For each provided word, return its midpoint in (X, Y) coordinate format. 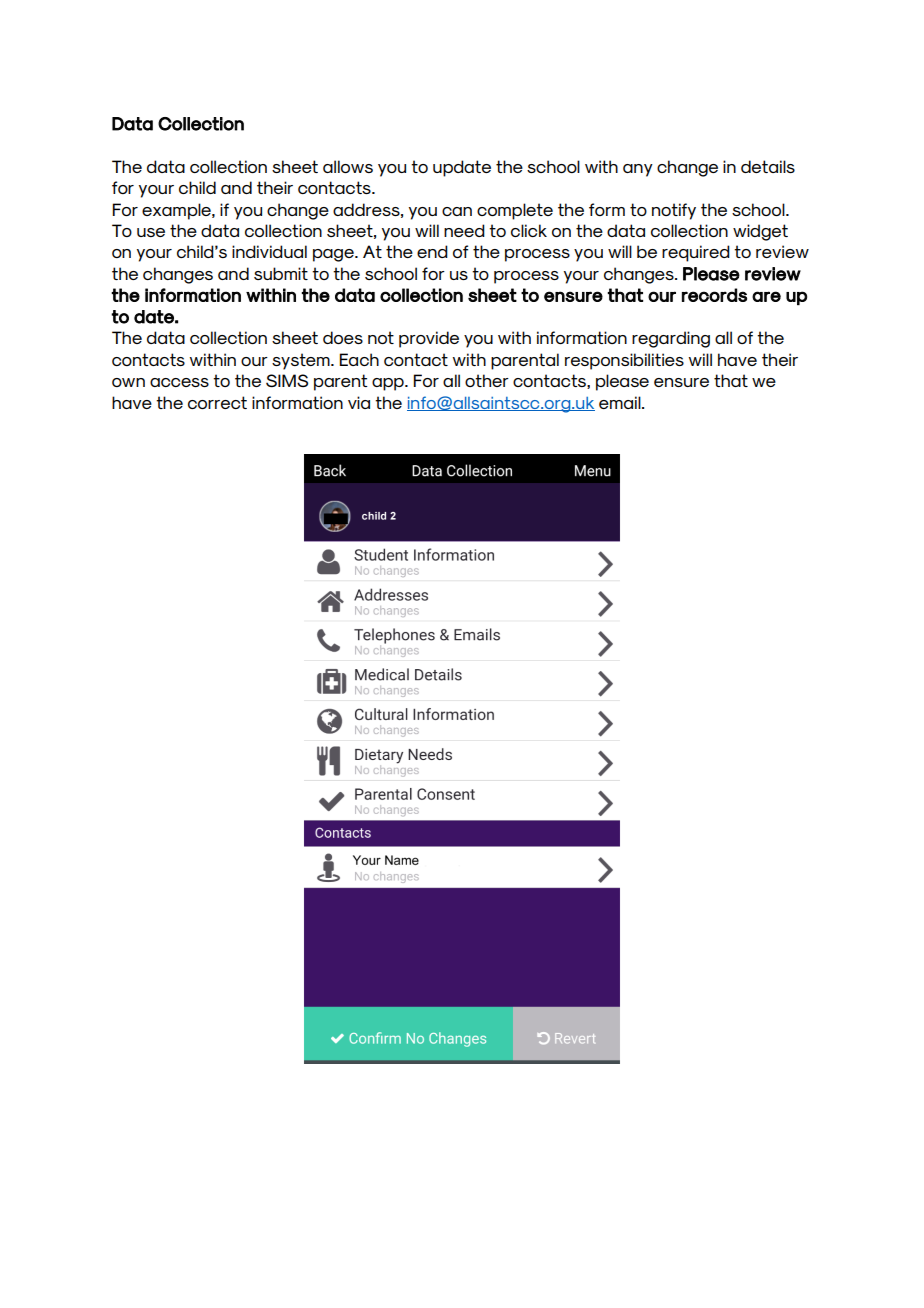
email (621, 402)
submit (281, 273)
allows (348, 166)
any (638, 170)
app (389, 384)
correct (217, 402)
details (768, 166)
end (432, 251)
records (714, 295)
